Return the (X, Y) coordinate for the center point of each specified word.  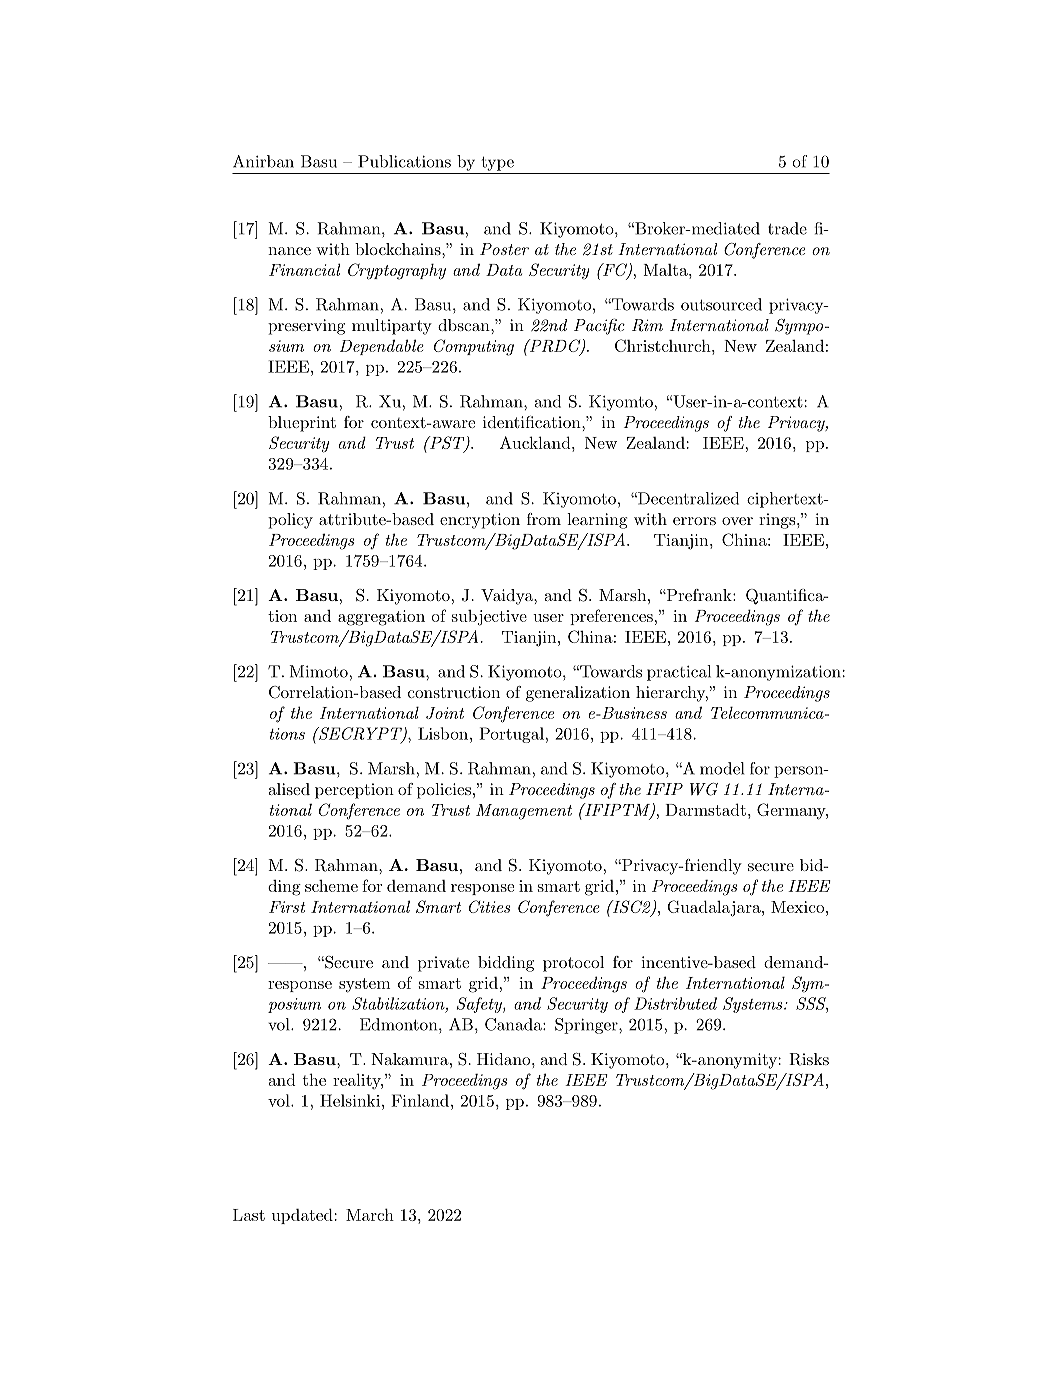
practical (679, 673)
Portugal (511, 735)
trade (787, 228)
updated (302, 1216)
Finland (420, 1100)
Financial (304, 269)
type (497, 164)
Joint (445, 713)
